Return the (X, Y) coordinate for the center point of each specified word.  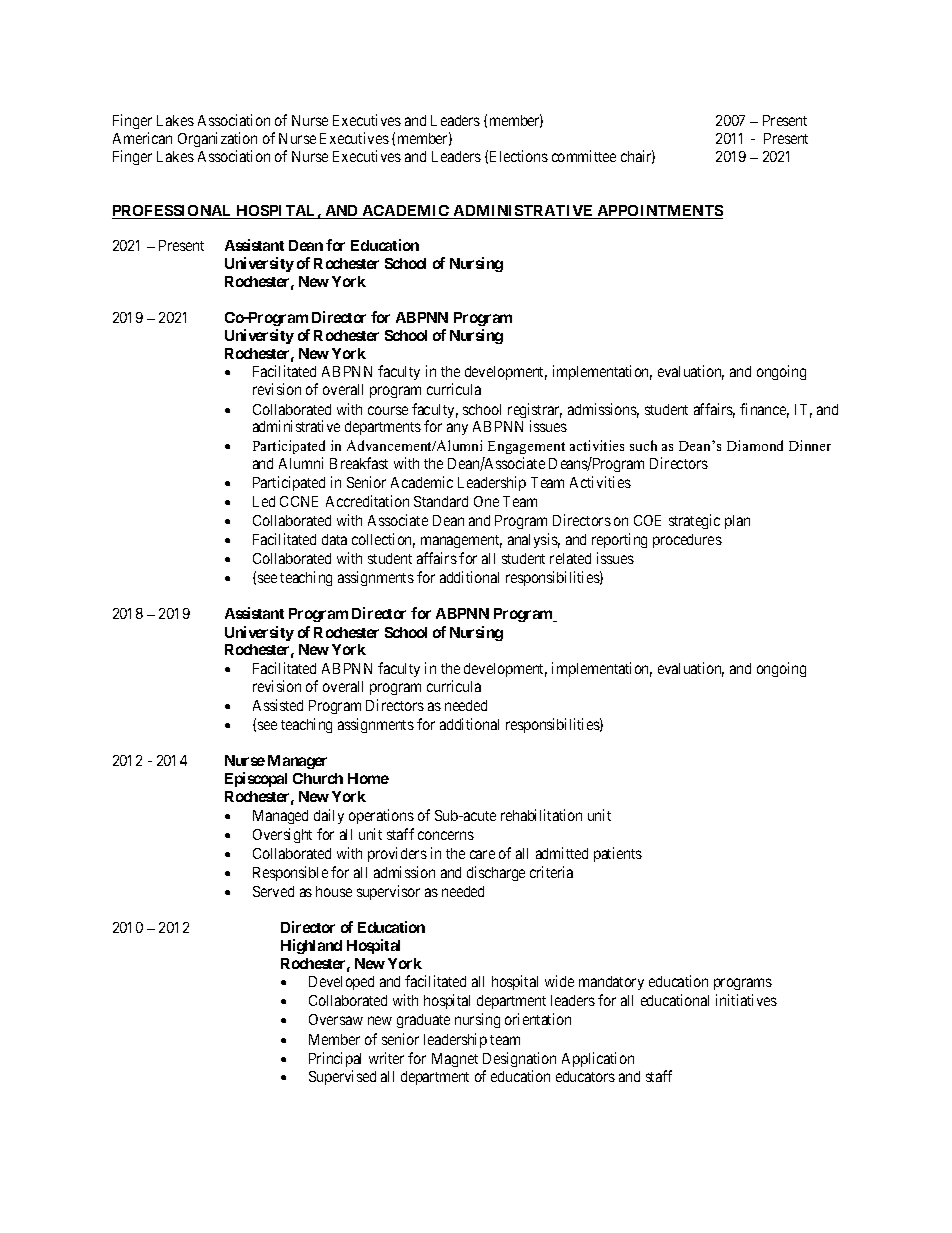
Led (264, 501)
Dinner (810, 445)
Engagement (526, 449)
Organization (217, 139)
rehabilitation (541, 815)
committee (584, 156)
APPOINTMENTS (659, 212)
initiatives (746, 1000)
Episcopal (256, 779)
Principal (335, 1059)
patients (618, 854)
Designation (519, 1059)
